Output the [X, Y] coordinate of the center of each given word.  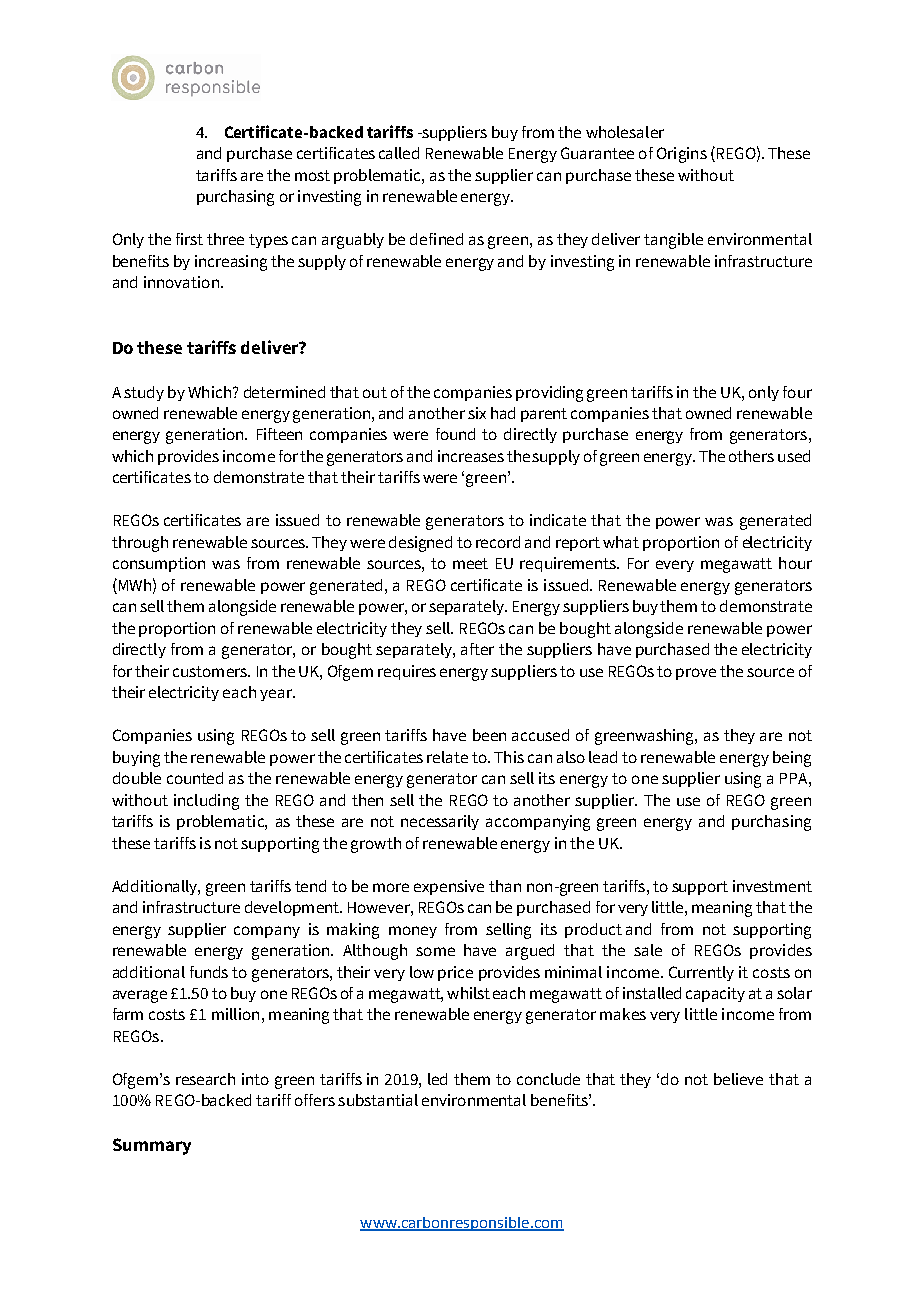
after [477, 649]
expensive [449, 887]
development [293, 908]
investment [772, 886]
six [477, 413]
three [225, 239]
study [144, 393]
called [399, 153]
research [205, 1079]
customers [211, 671]
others [751, 456]
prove [696, 674]
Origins [682, 155]
